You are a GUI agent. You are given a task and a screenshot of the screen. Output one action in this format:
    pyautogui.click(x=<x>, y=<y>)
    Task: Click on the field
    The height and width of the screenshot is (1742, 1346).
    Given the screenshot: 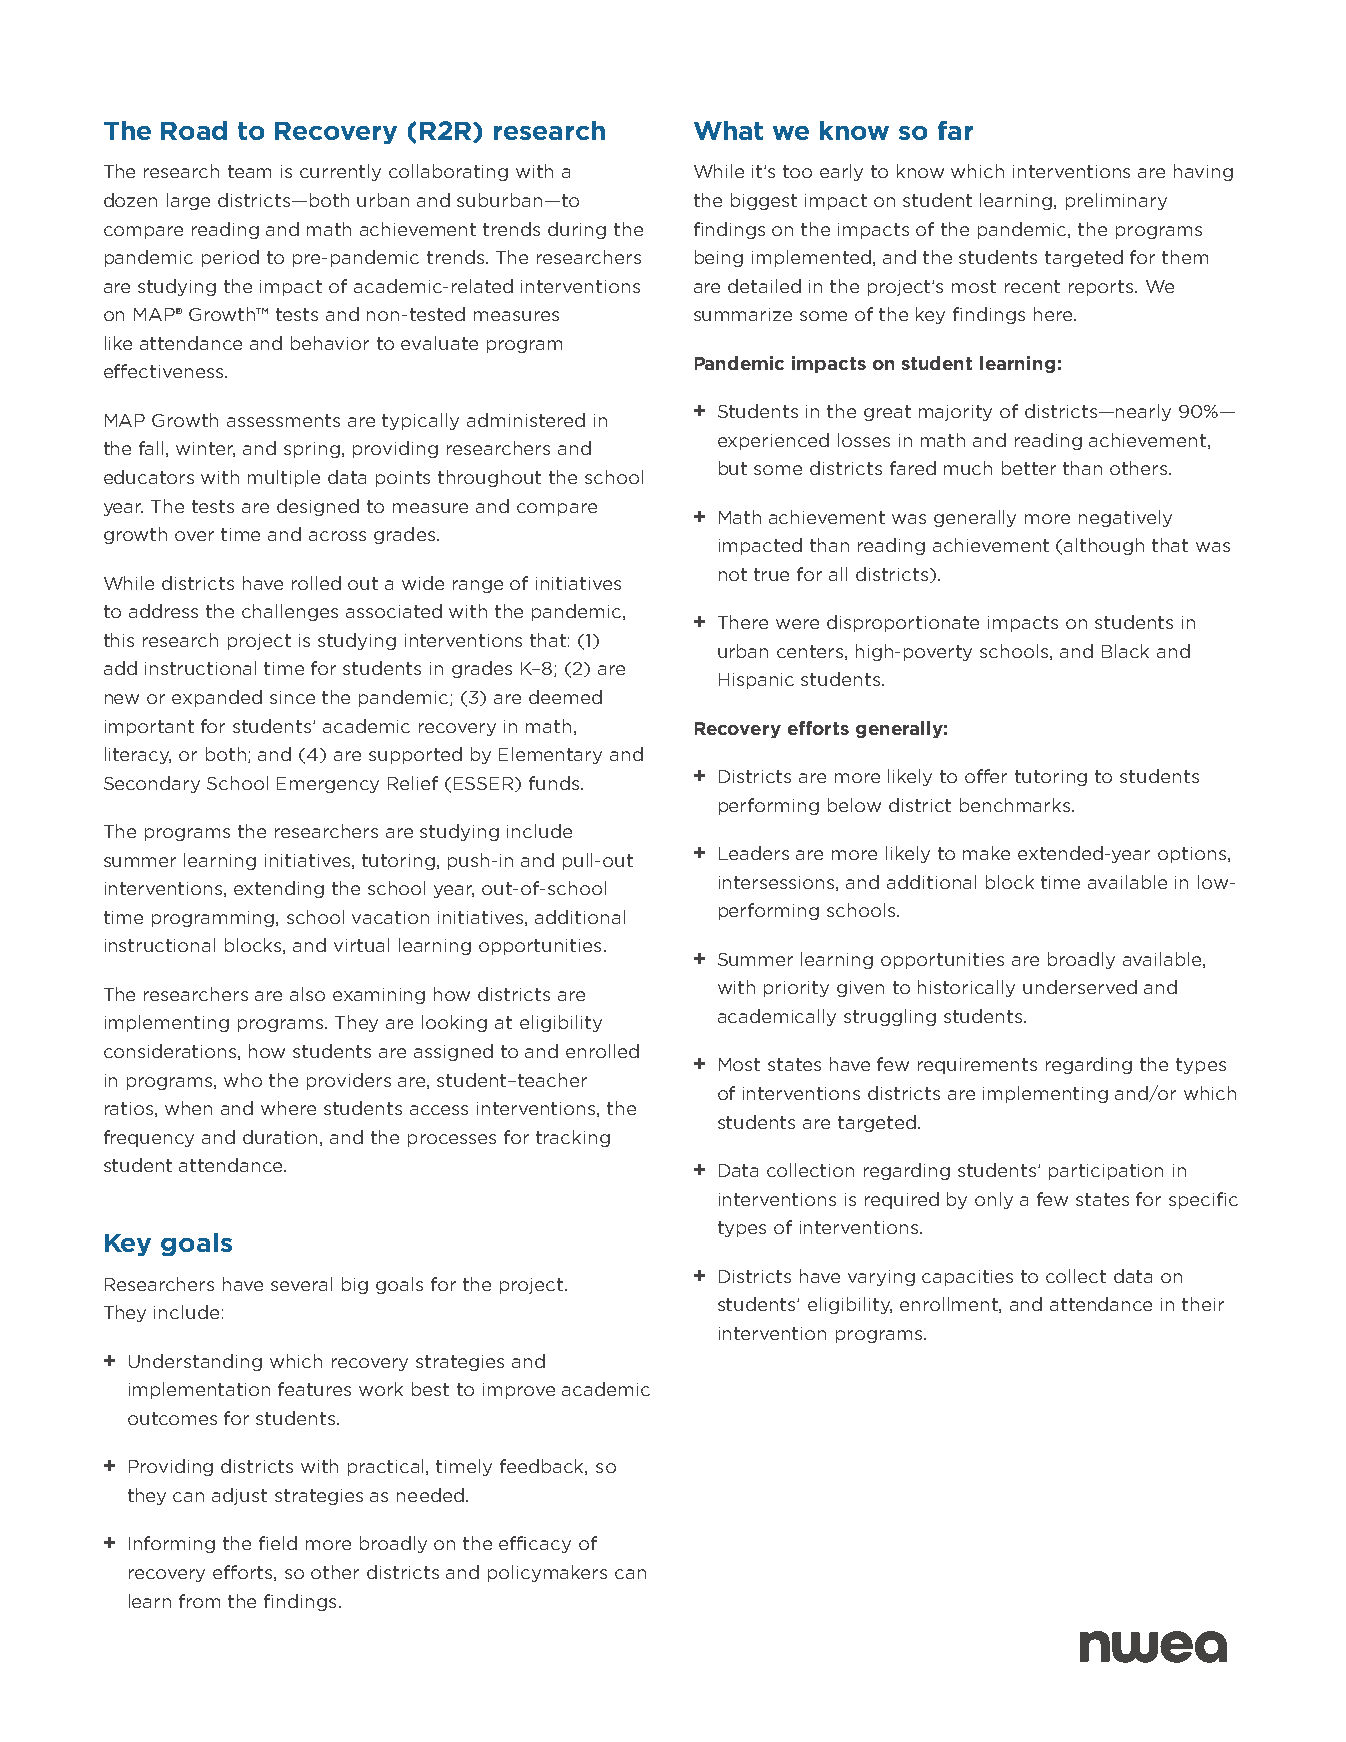 What is the action you would take?
    pyautogui.click(x=278, y=1543)
